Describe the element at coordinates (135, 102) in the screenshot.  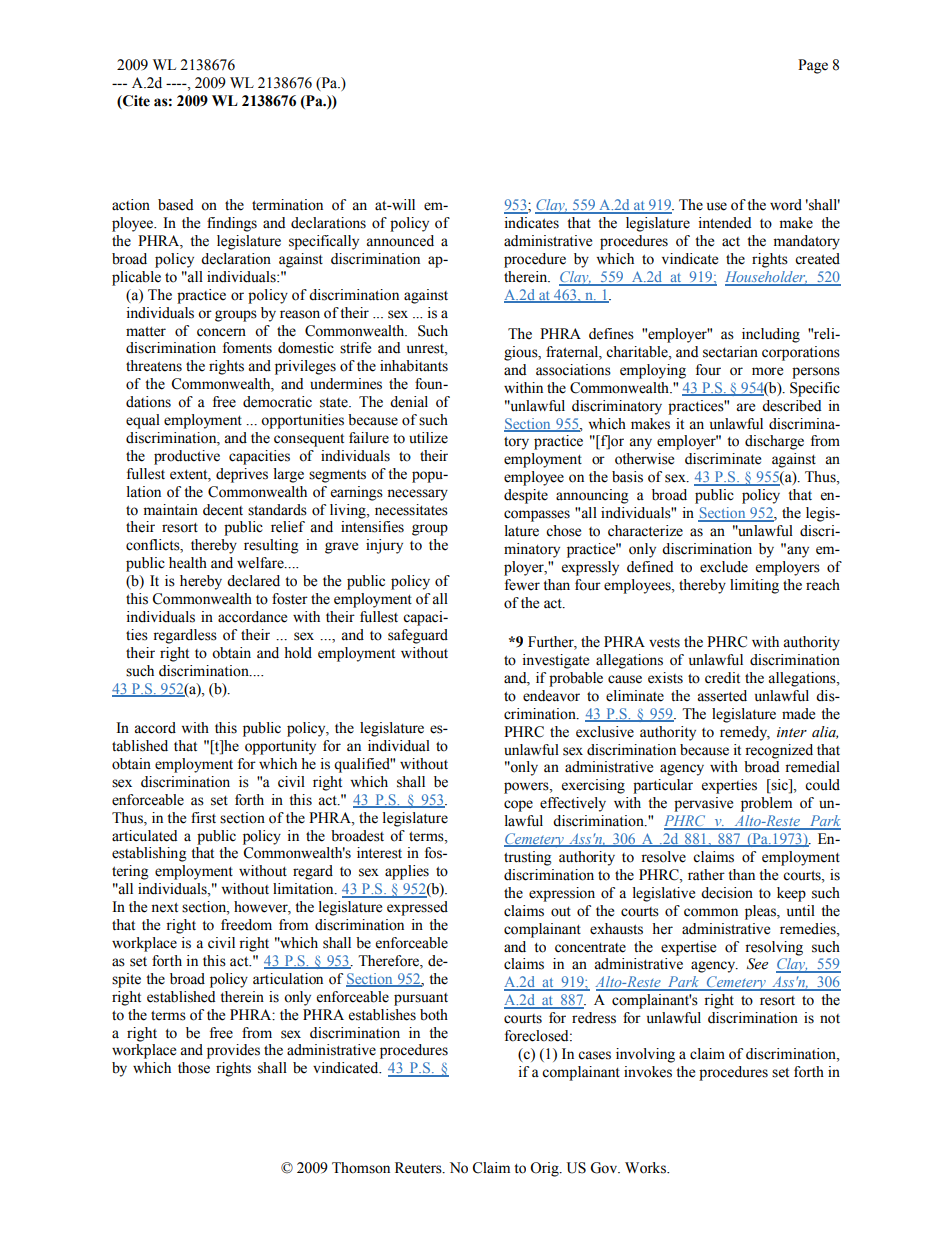
I see `Cite` at that location.
